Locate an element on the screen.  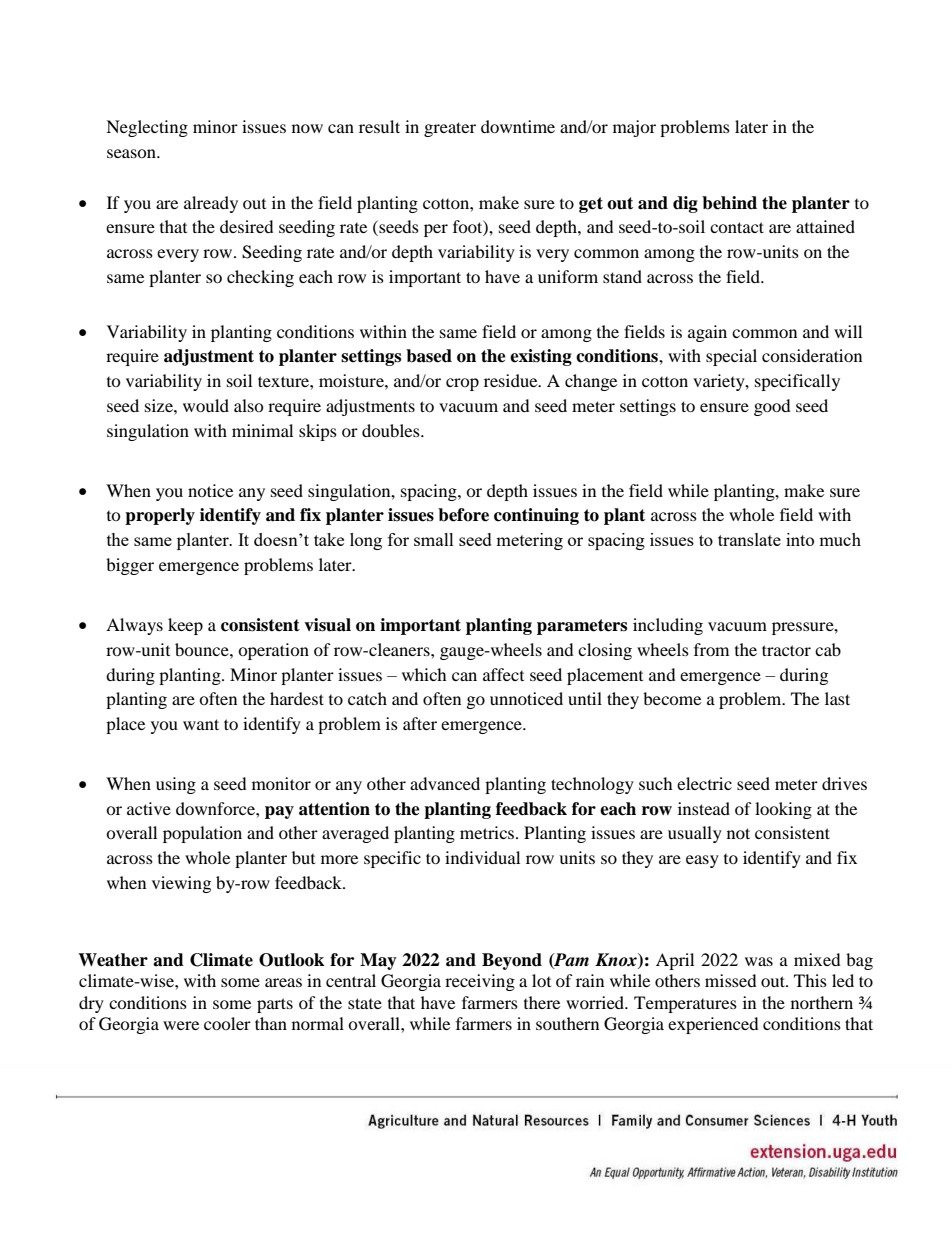
greater is located at coordinates (450, 129).
